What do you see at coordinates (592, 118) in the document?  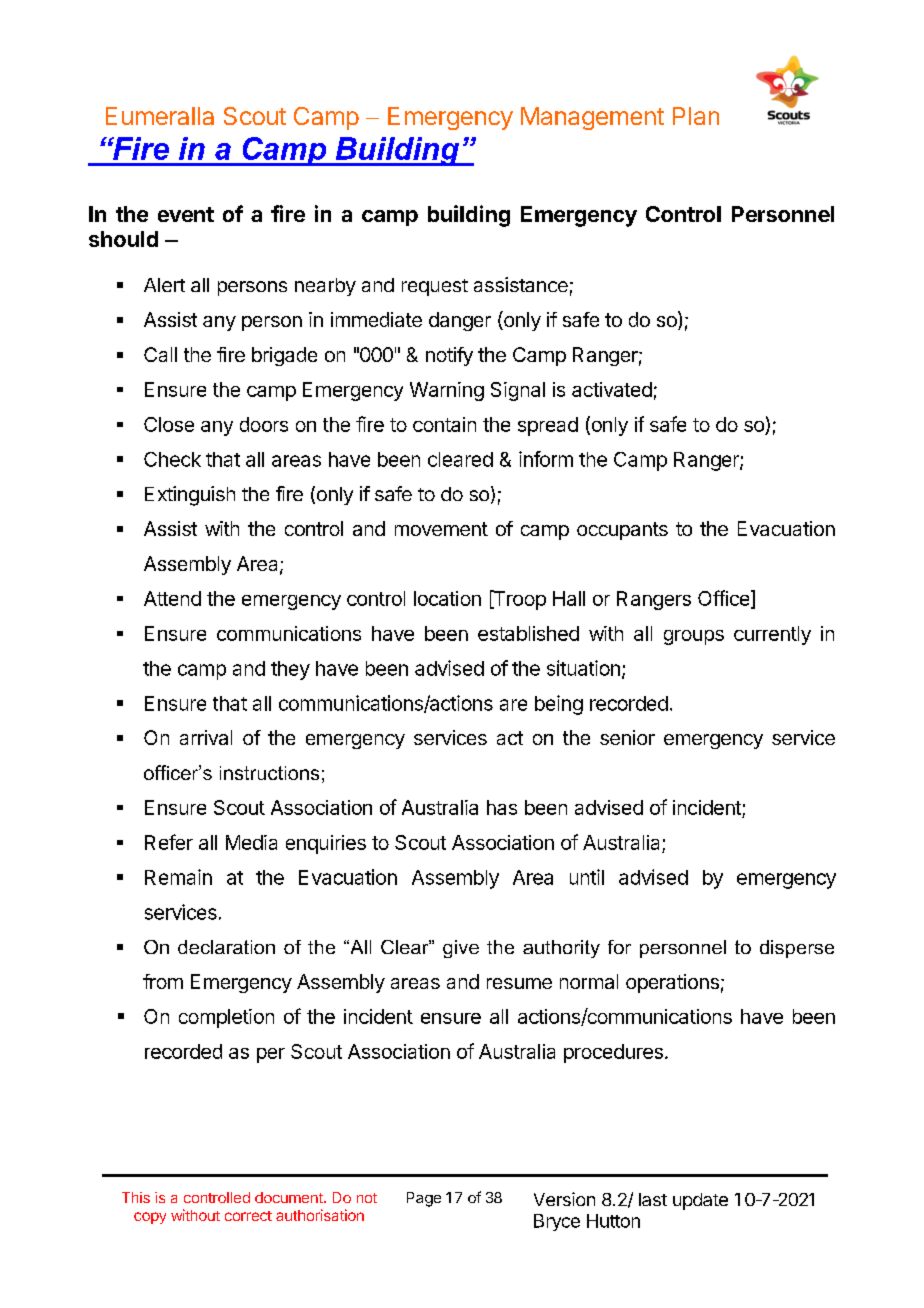 I see `Management` at bounding box center [592, 118].
